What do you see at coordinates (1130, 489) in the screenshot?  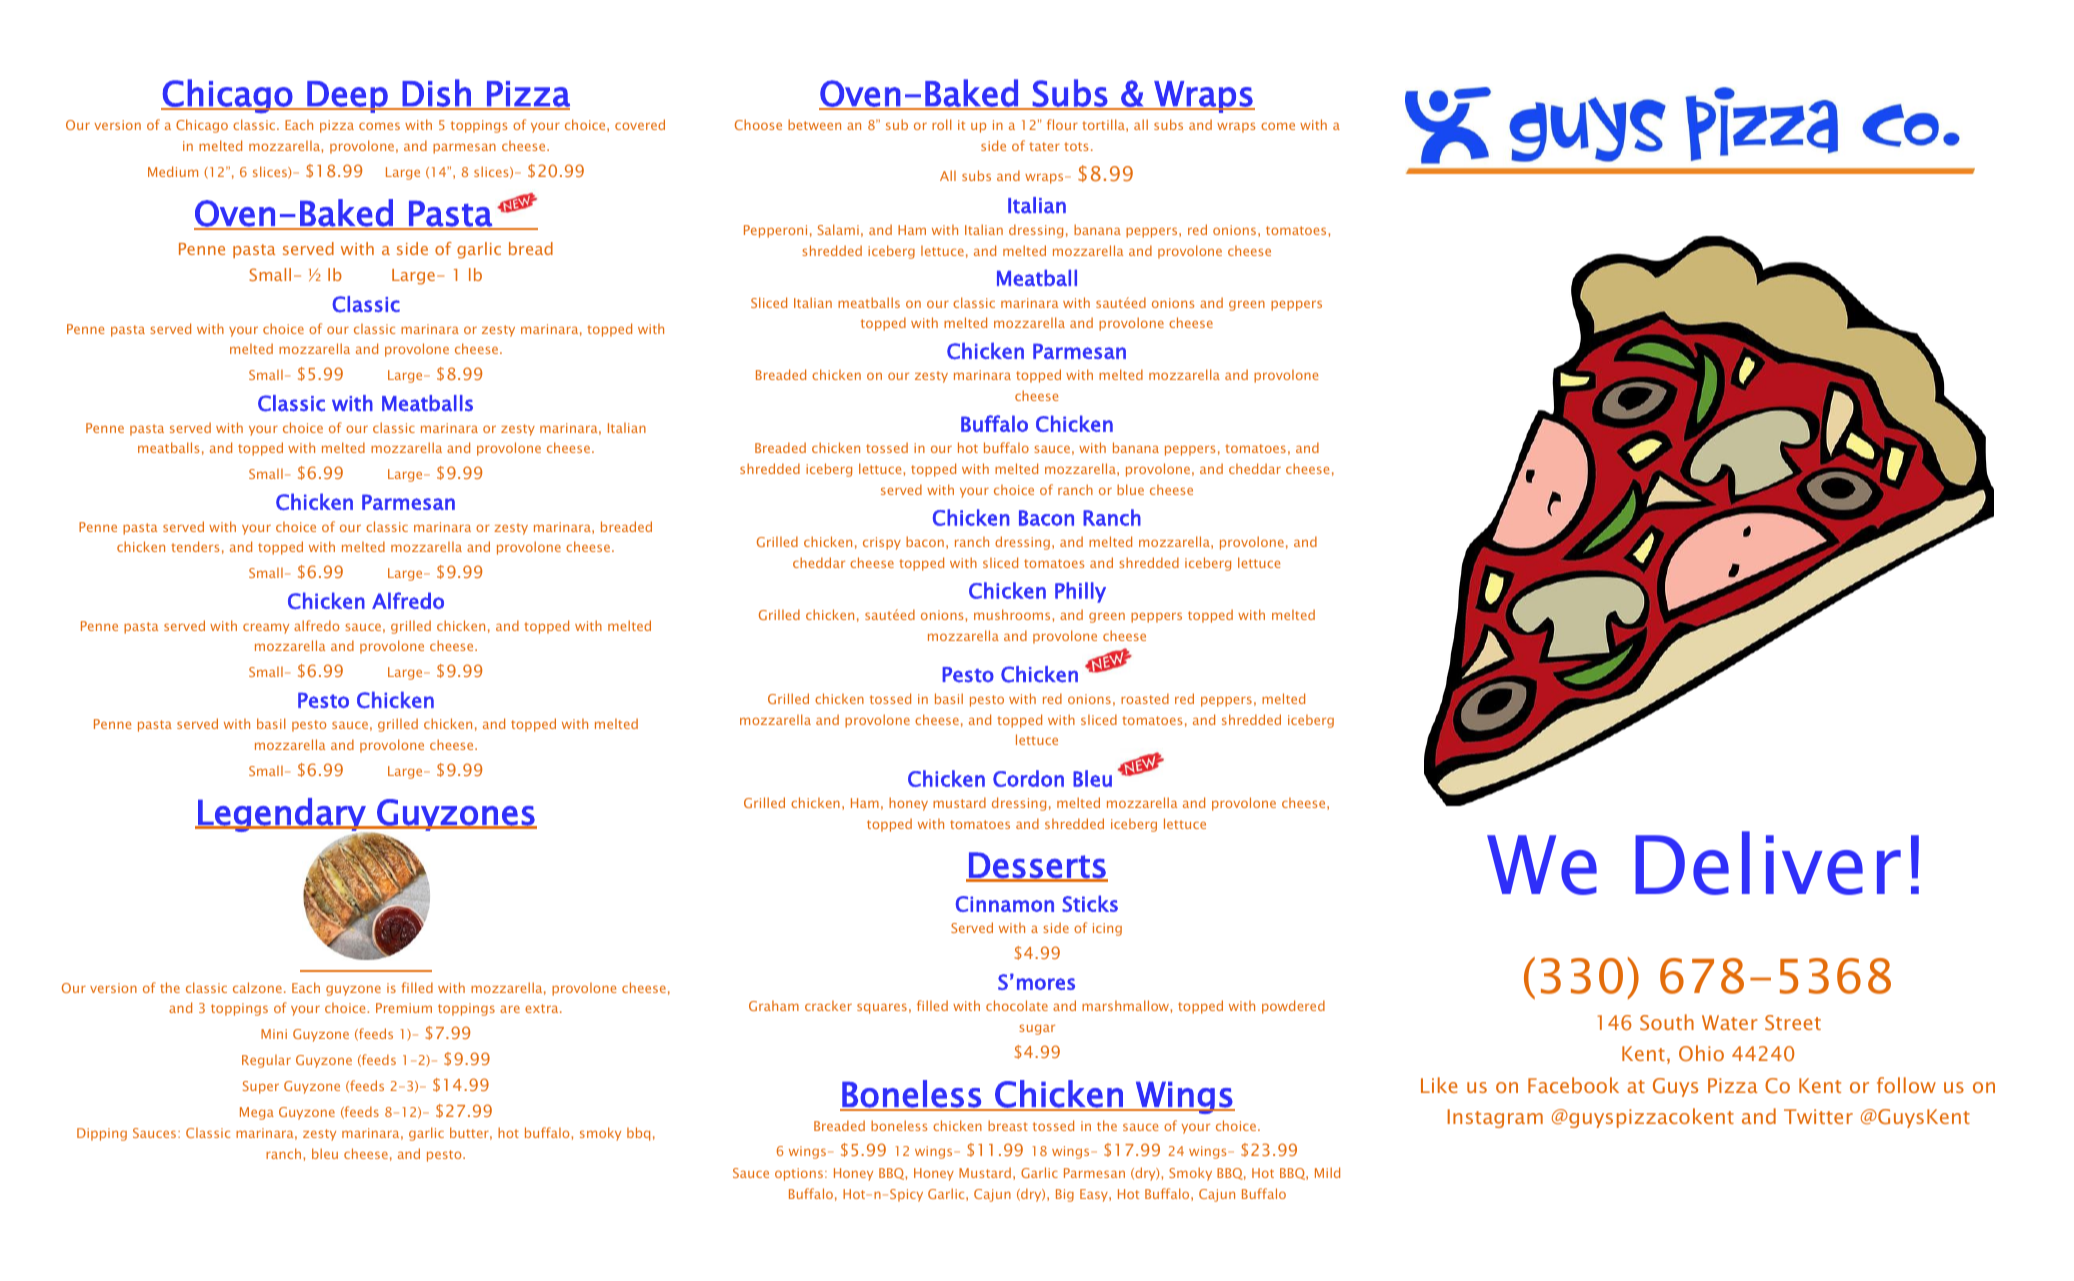 I see `blue` at bounding box center [1130, 489].
